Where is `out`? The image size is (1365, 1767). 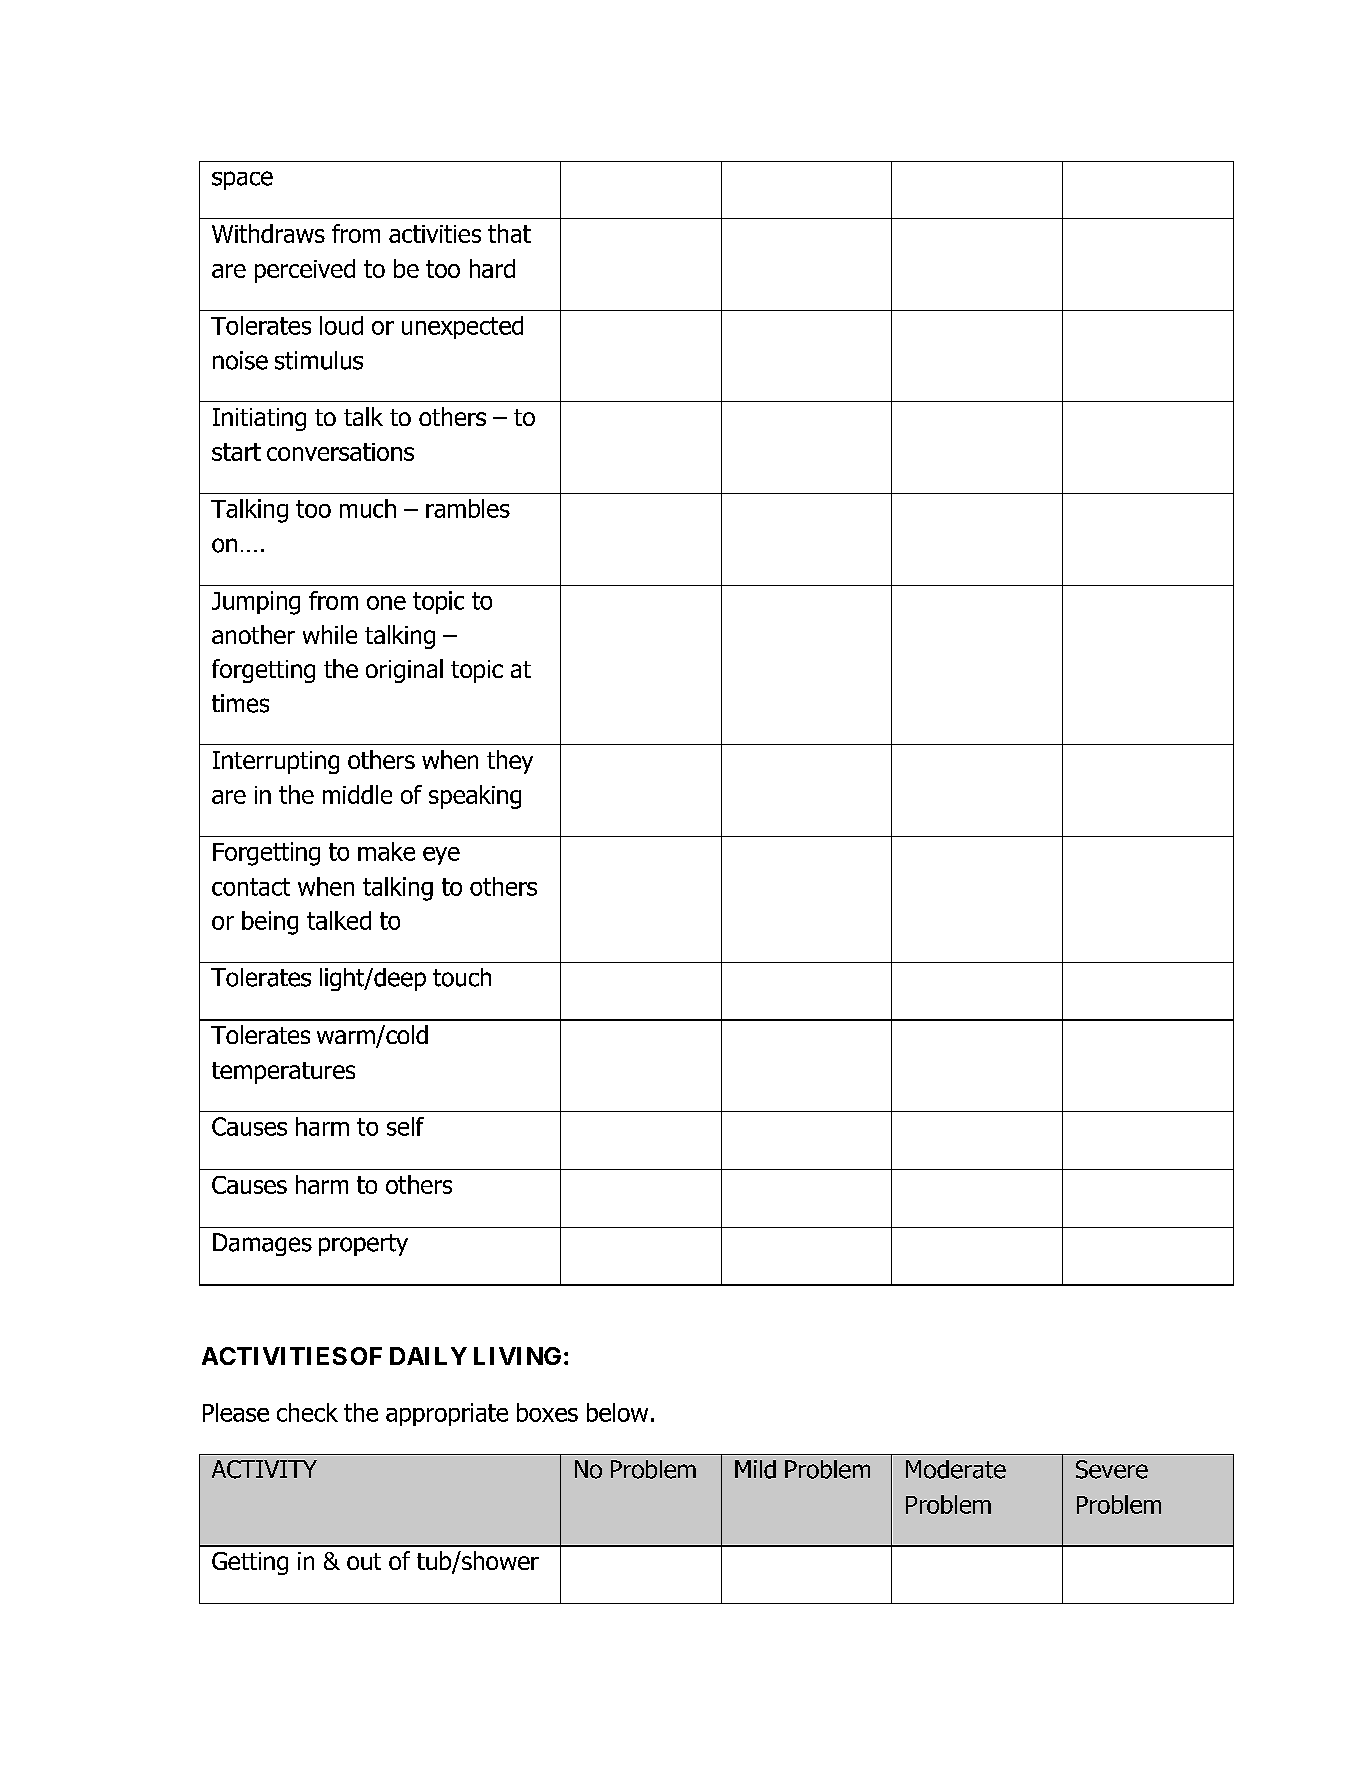
out is located at coordinates (364, 1561).
